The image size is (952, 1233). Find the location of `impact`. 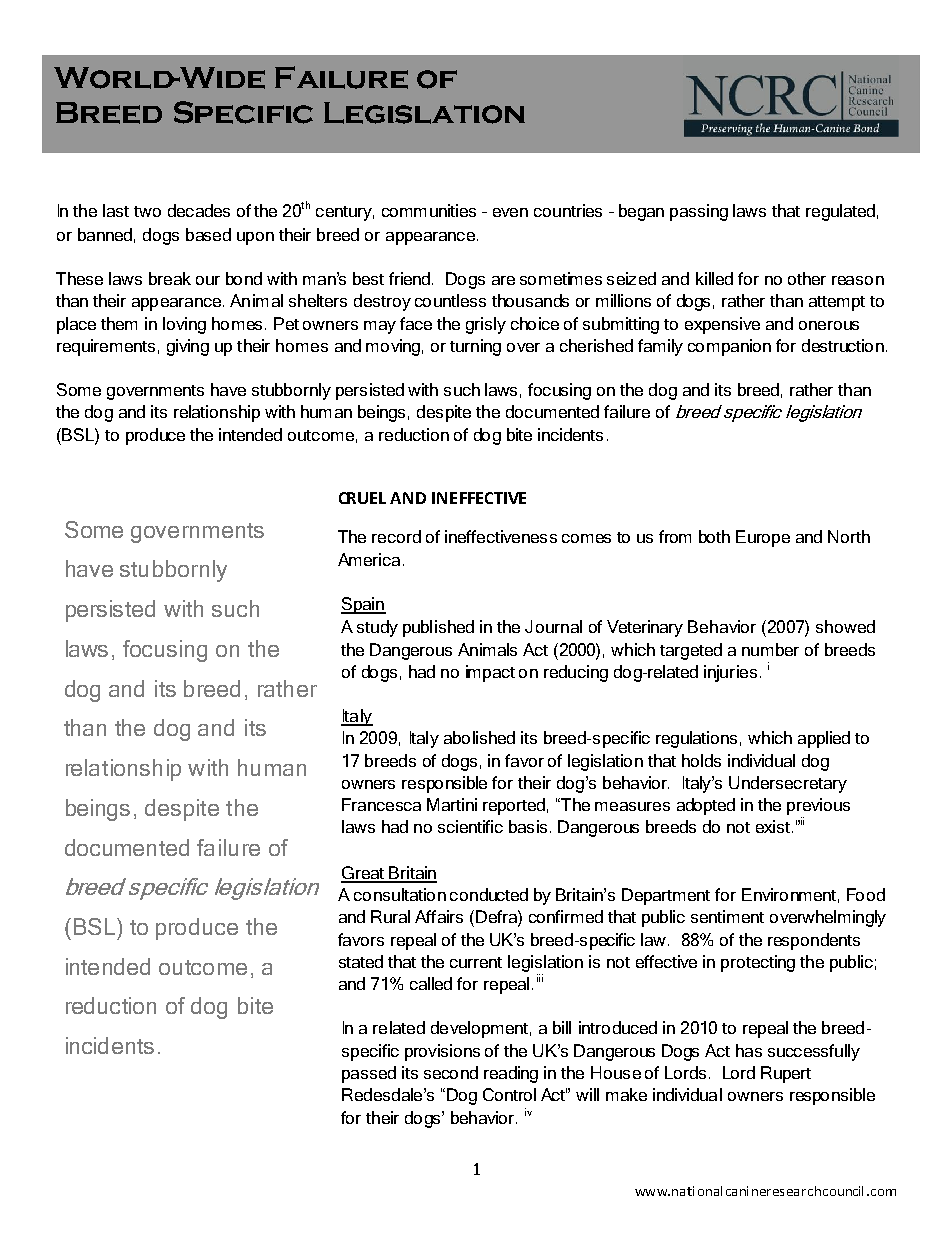

impact is located at coordinates (490, 673).
